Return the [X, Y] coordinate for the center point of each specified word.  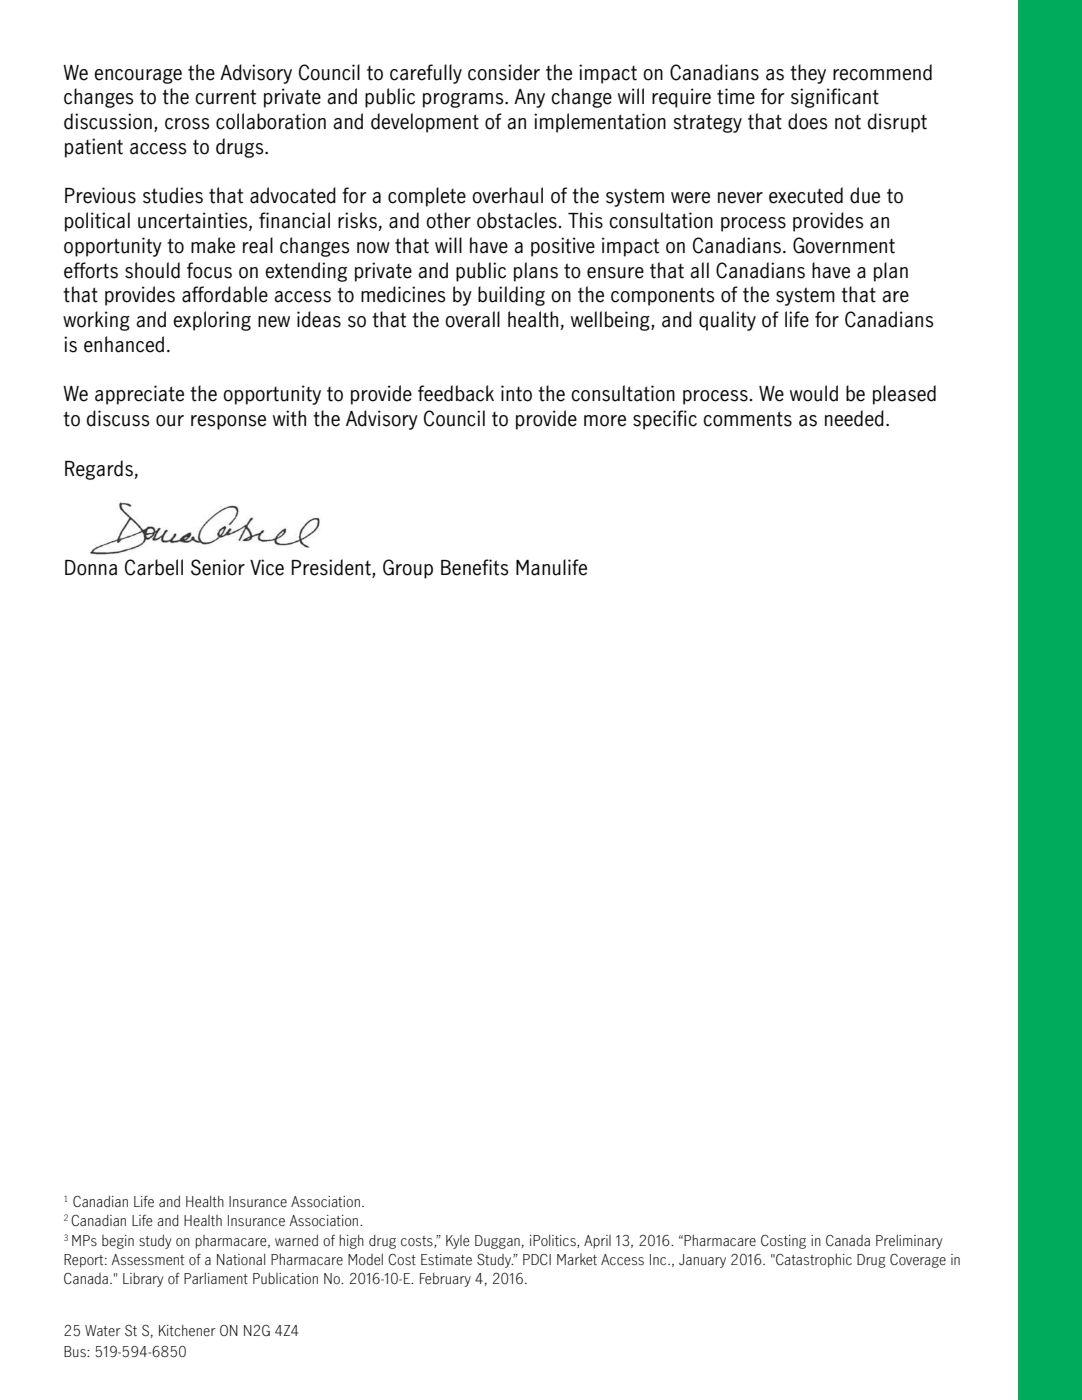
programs [464, 100]
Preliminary [909, 1241]
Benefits [474, 567]
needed [854, 418]
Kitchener [187, 1330]
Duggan [497, 1242]
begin [118, 1242]
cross [187, 124]
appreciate [139, 395]
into [516, 393]
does [807, 121]
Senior [218, 567]
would [814, 393]
